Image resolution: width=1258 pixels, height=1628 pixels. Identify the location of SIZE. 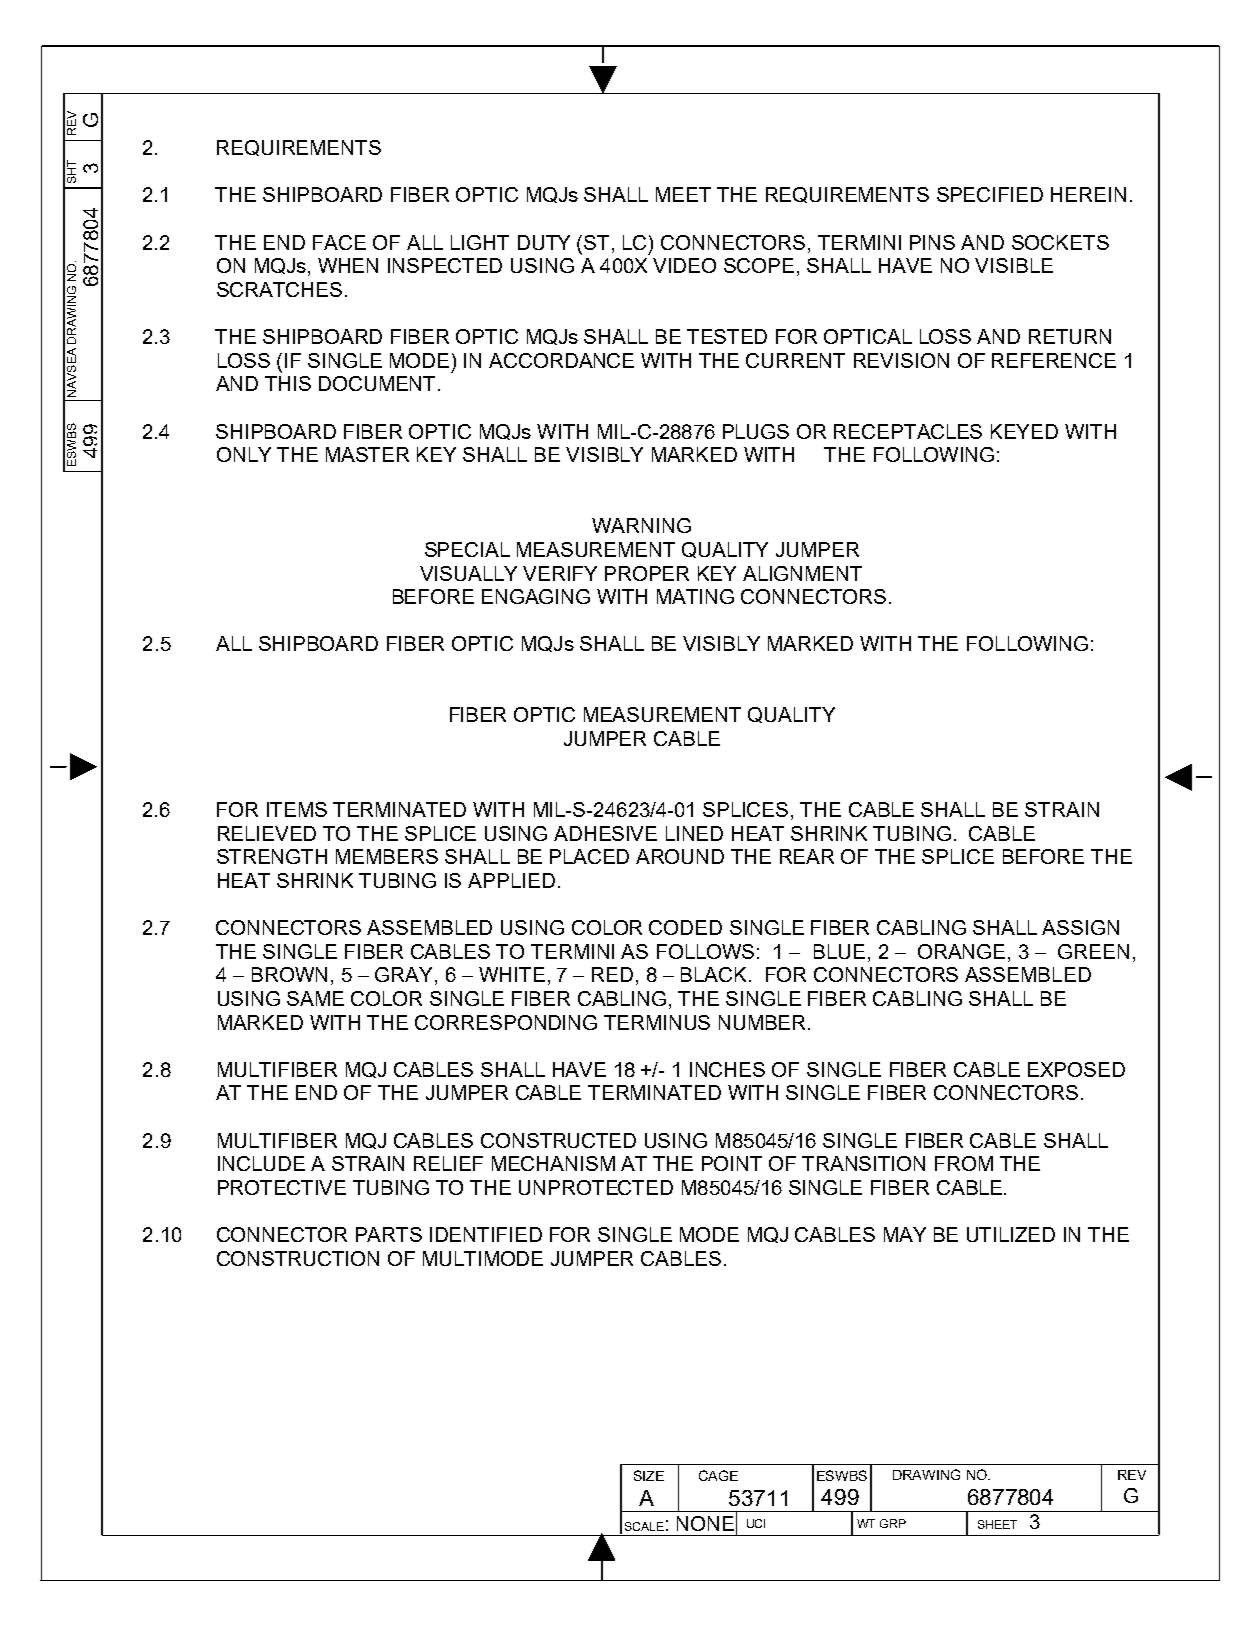
(649, 1475).
